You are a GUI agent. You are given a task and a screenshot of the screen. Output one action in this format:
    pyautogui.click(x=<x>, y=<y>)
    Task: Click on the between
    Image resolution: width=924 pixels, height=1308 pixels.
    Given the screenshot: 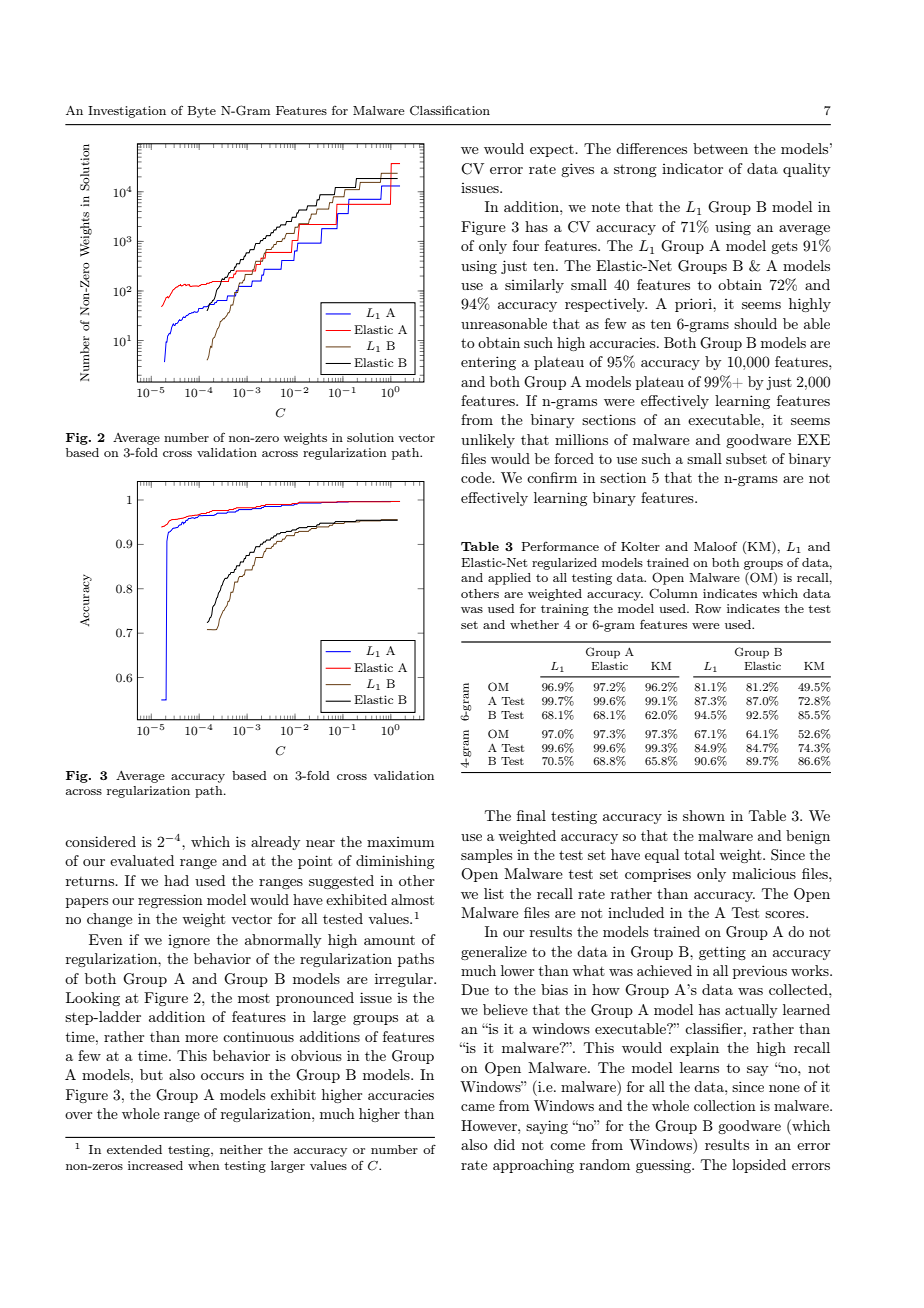 What is the action you would take?
    pyautogui.click(x=720, y=148)
